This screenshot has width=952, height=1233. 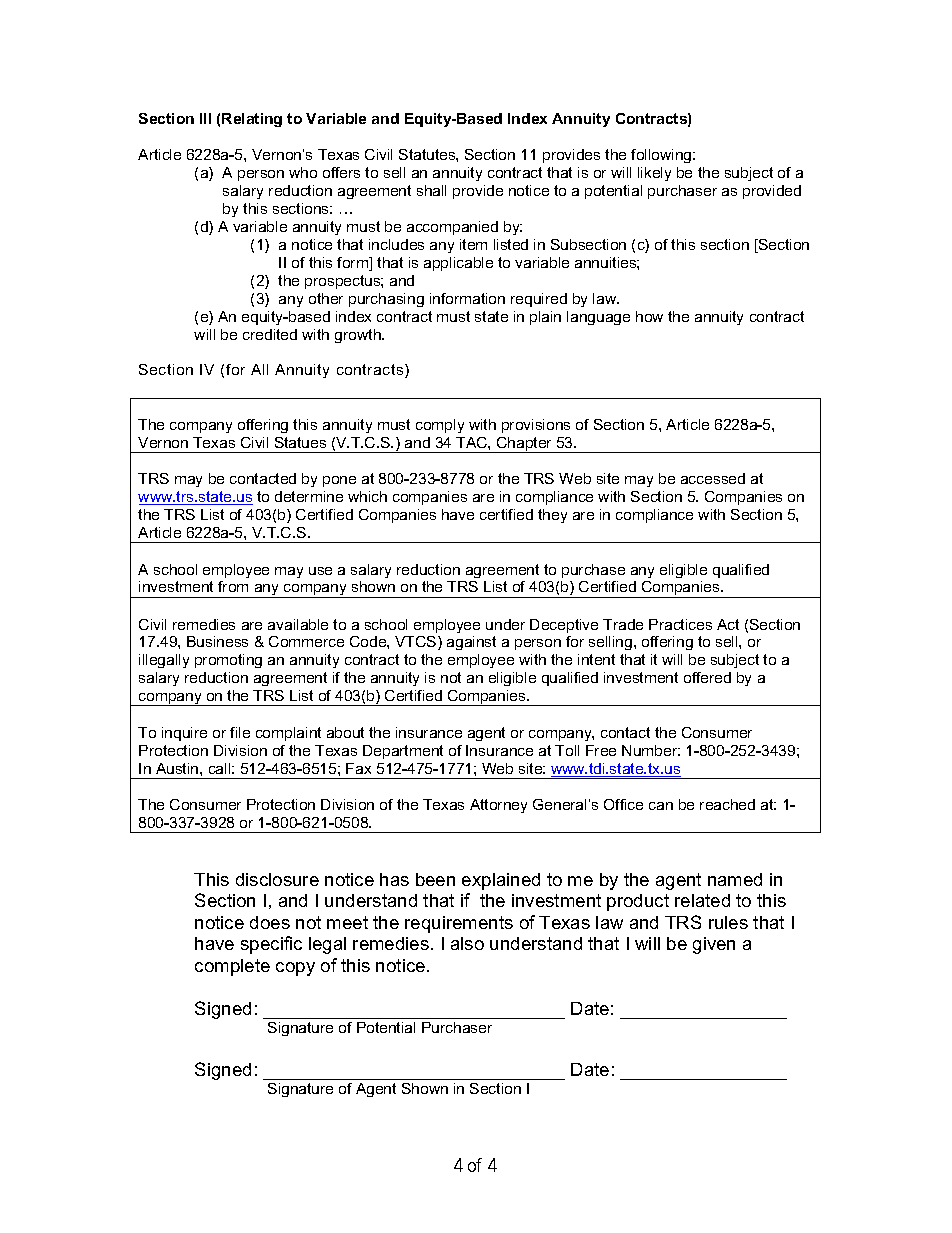 What do you see at coordinates (271, 945) in the screenshot?
I see `specific` at bounding box center [271, 945].
